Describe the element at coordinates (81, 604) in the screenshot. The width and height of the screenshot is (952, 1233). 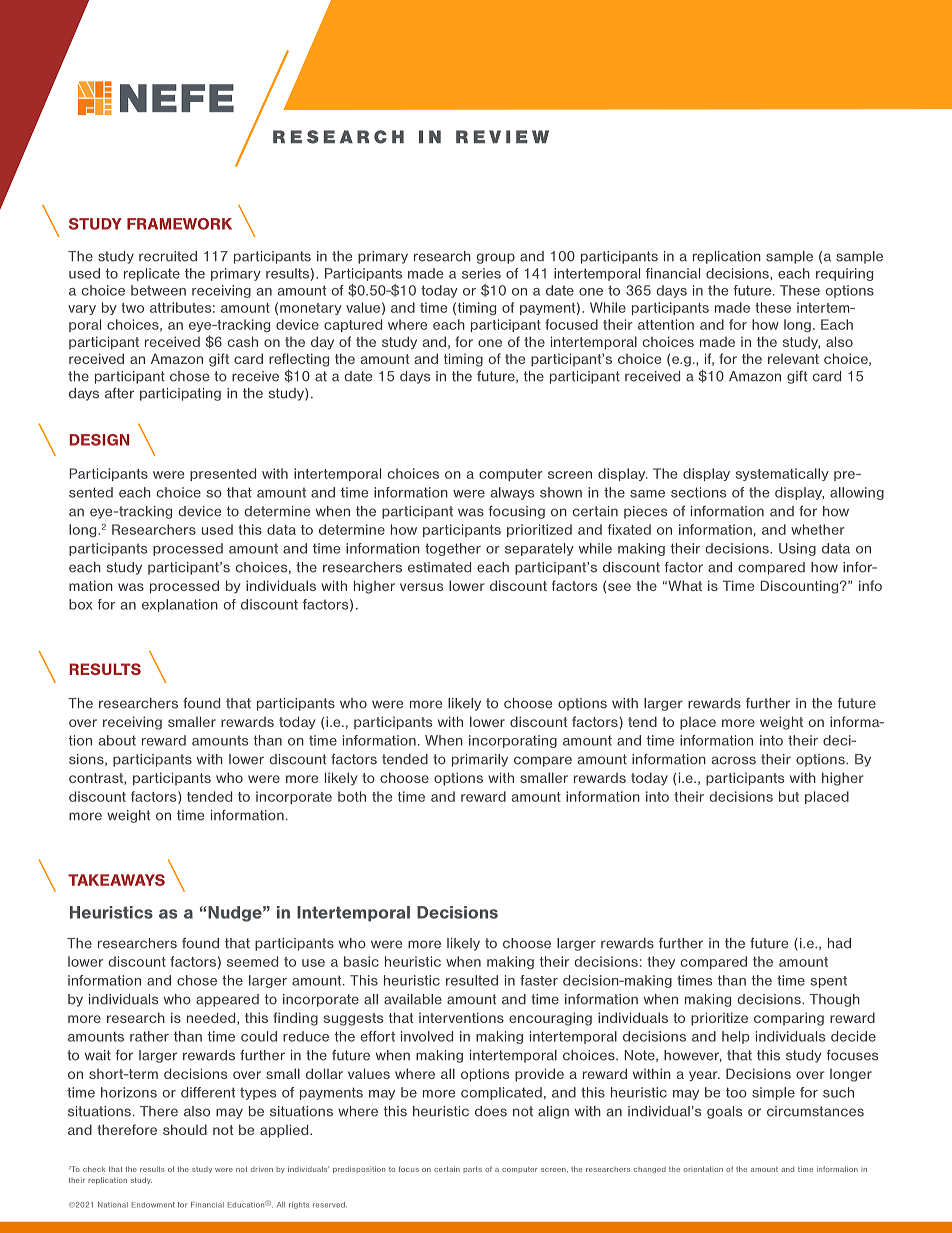
I see `box` at that location.
